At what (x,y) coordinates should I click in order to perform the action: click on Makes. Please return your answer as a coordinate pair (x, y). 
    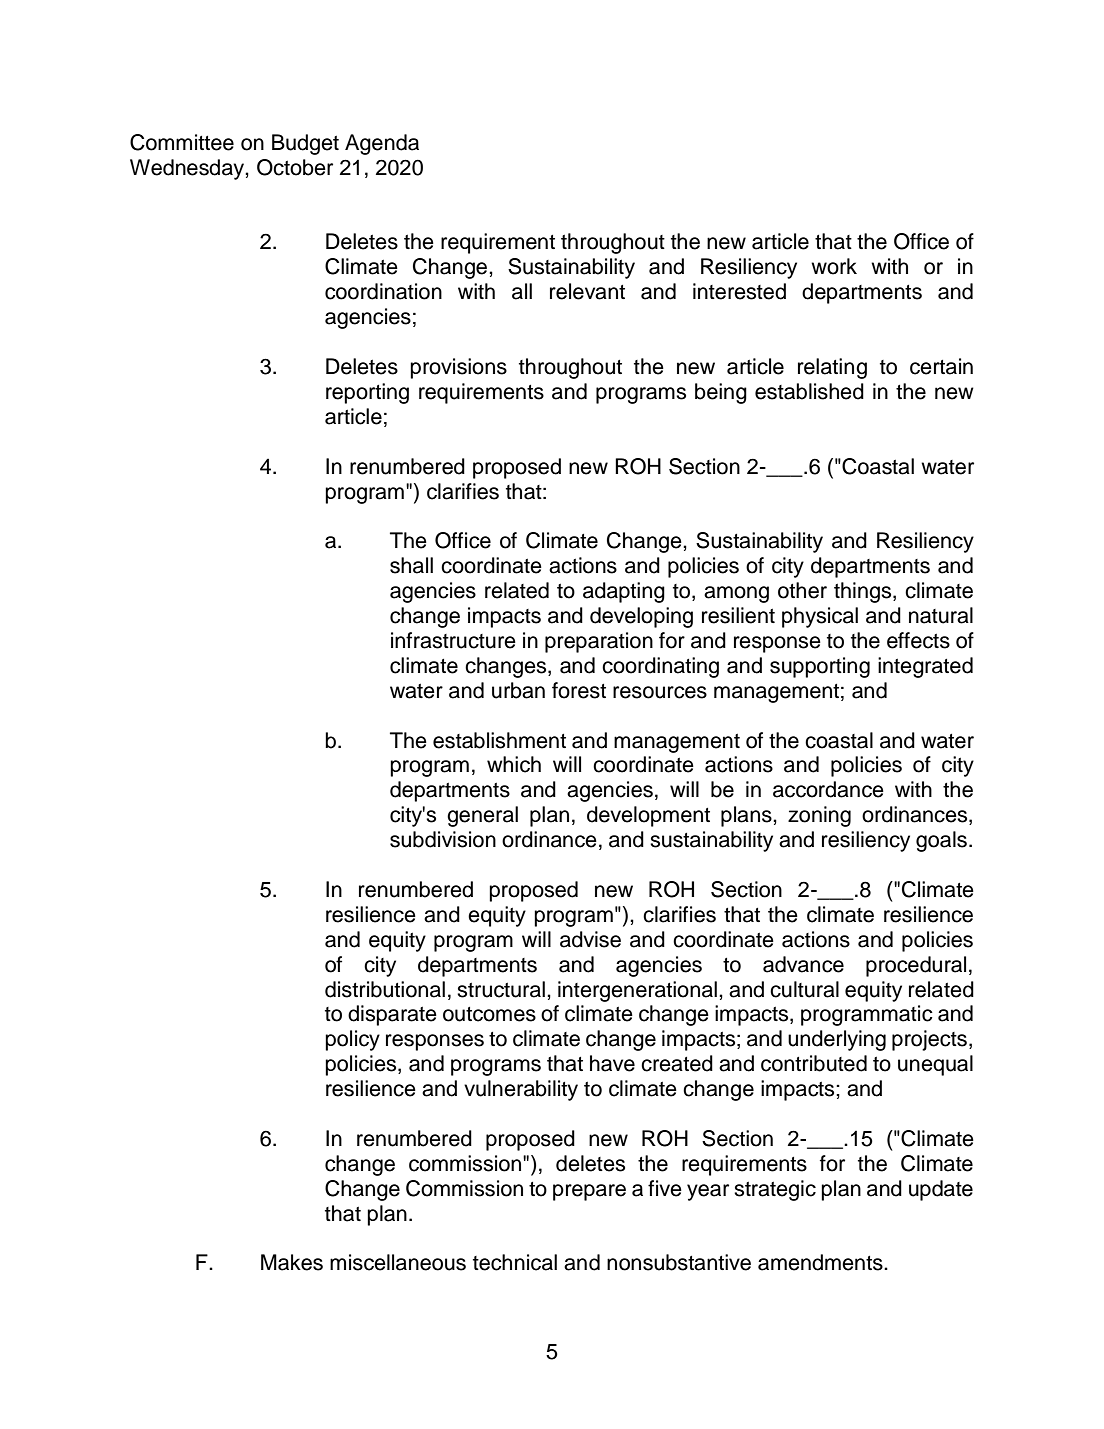
    Looking at the image, I should click on (292, 1262).
